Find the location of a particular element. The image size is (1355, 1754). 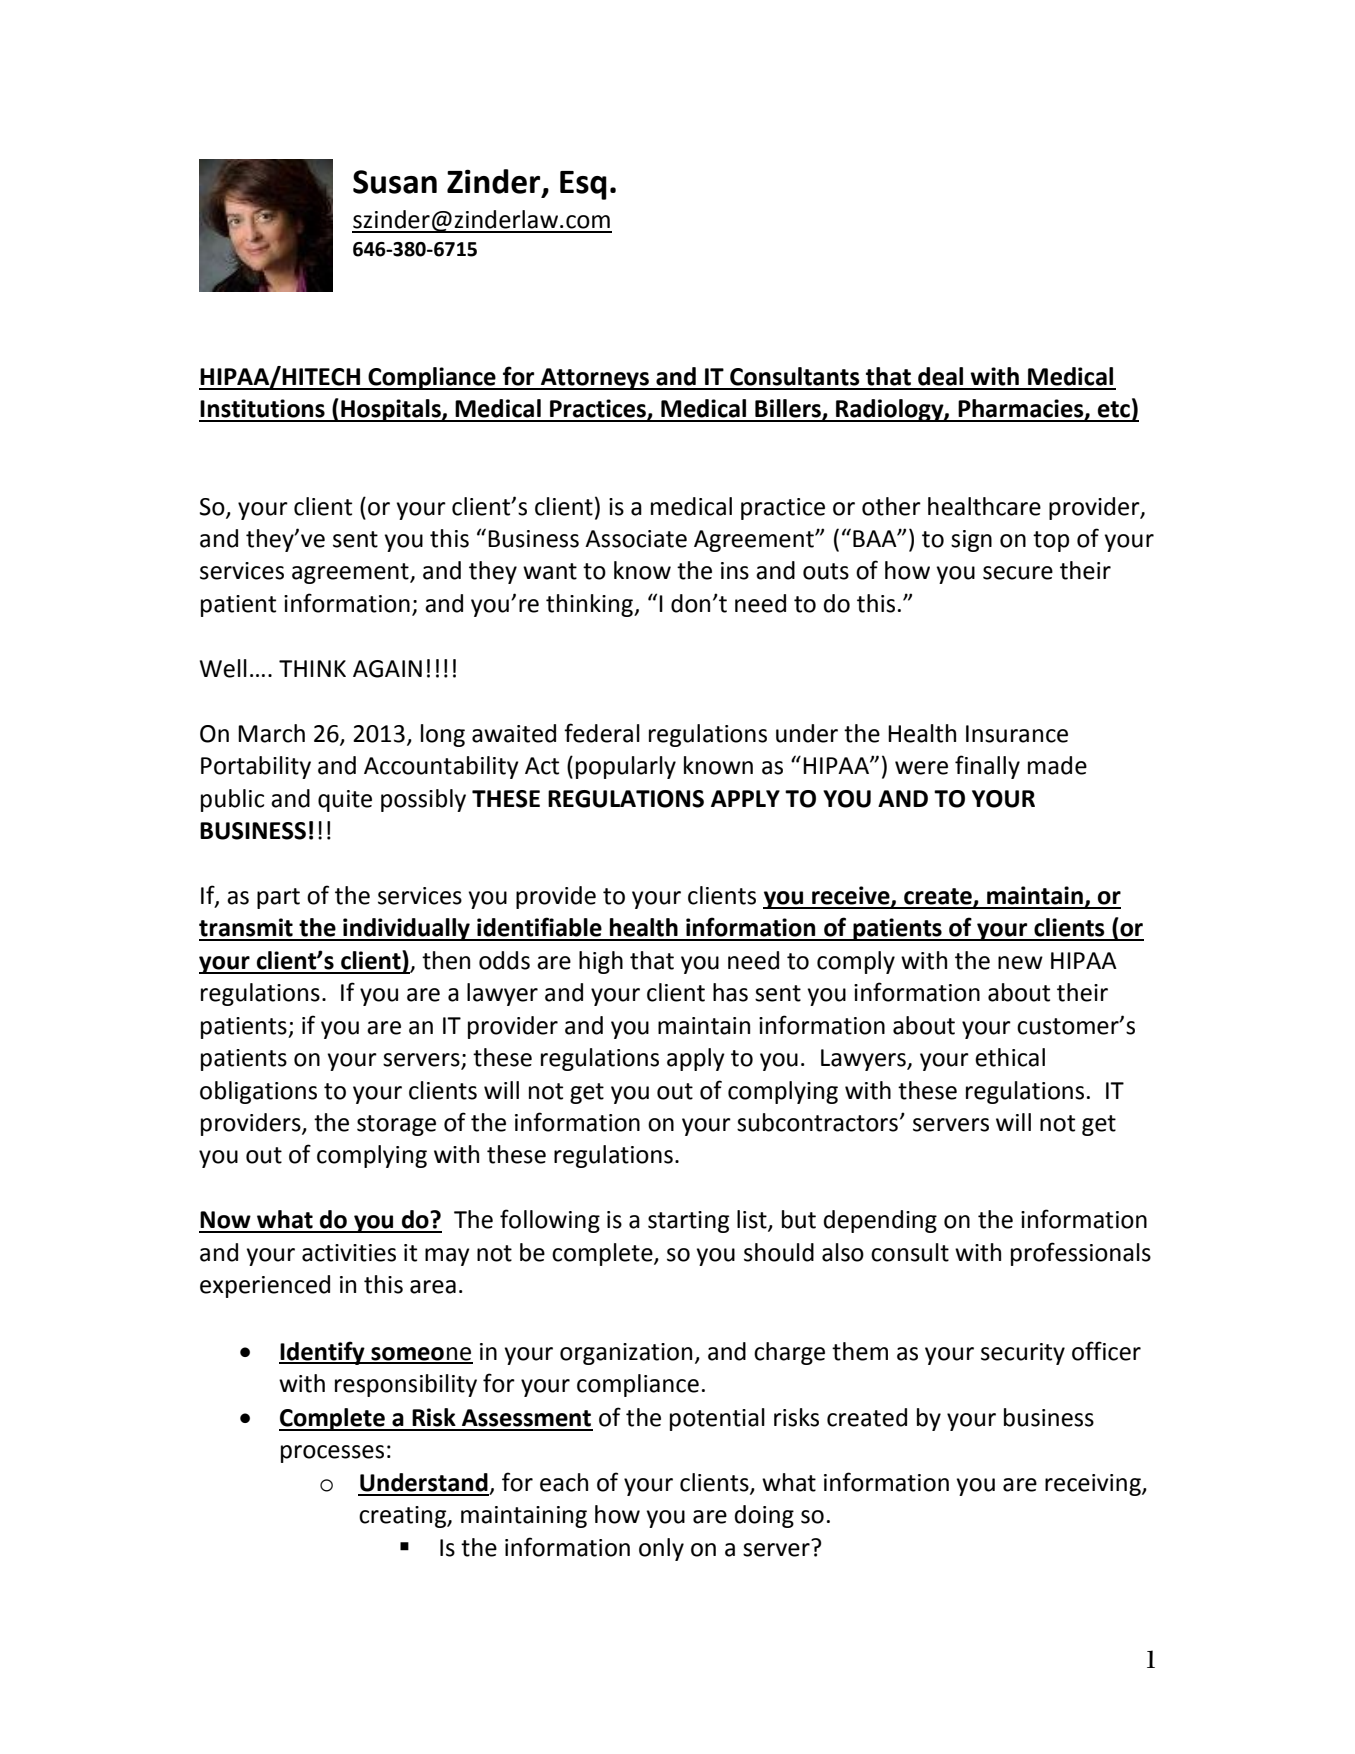

new is located at coordinates (1020, 963).
